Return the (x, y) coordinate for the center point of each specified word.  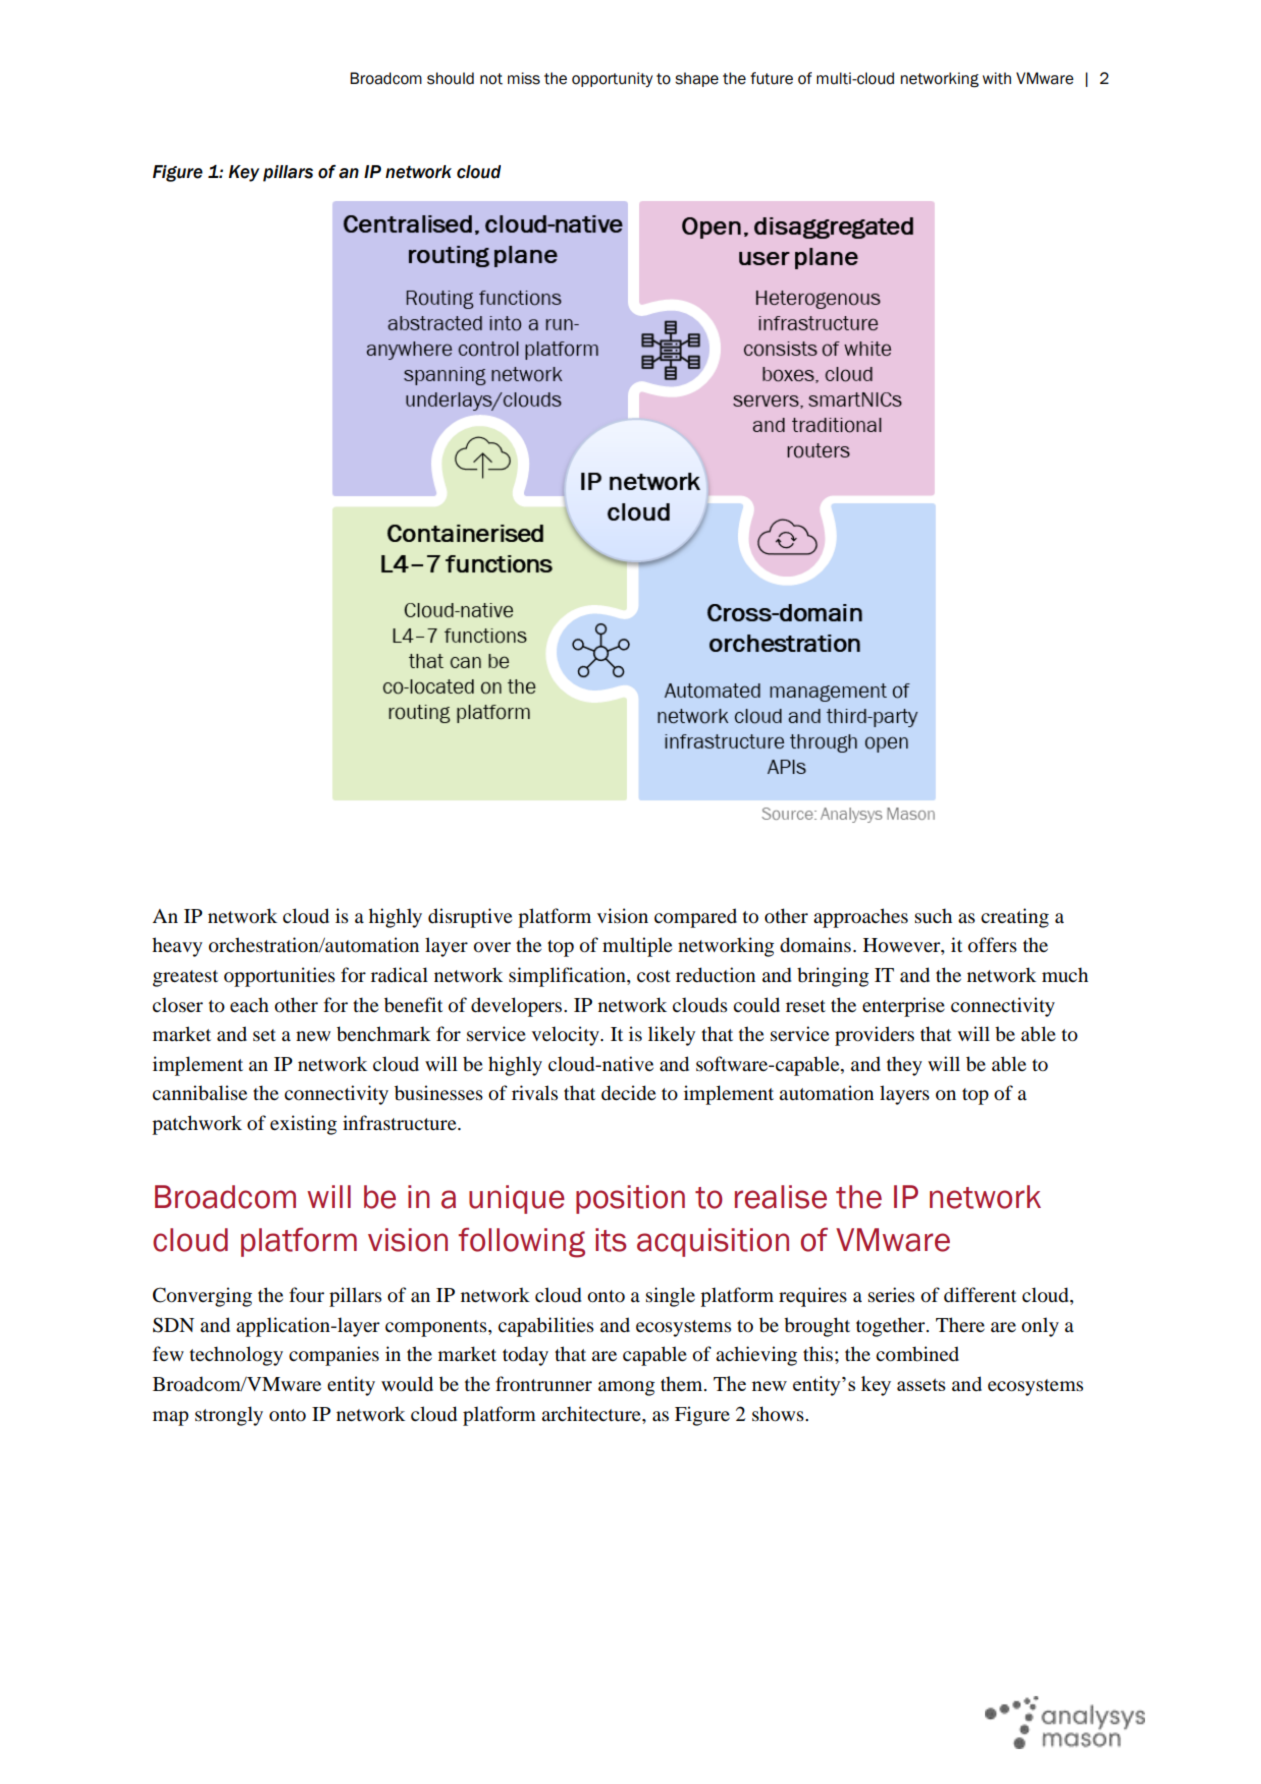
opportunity (612, 79)
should (450, 78)
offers (992, 945)
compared (695, 918)
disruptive (470, 918)
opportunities (279, 977)
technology (236, 1356)
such (933, 915)
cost (654, 976)
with (997, 78)
